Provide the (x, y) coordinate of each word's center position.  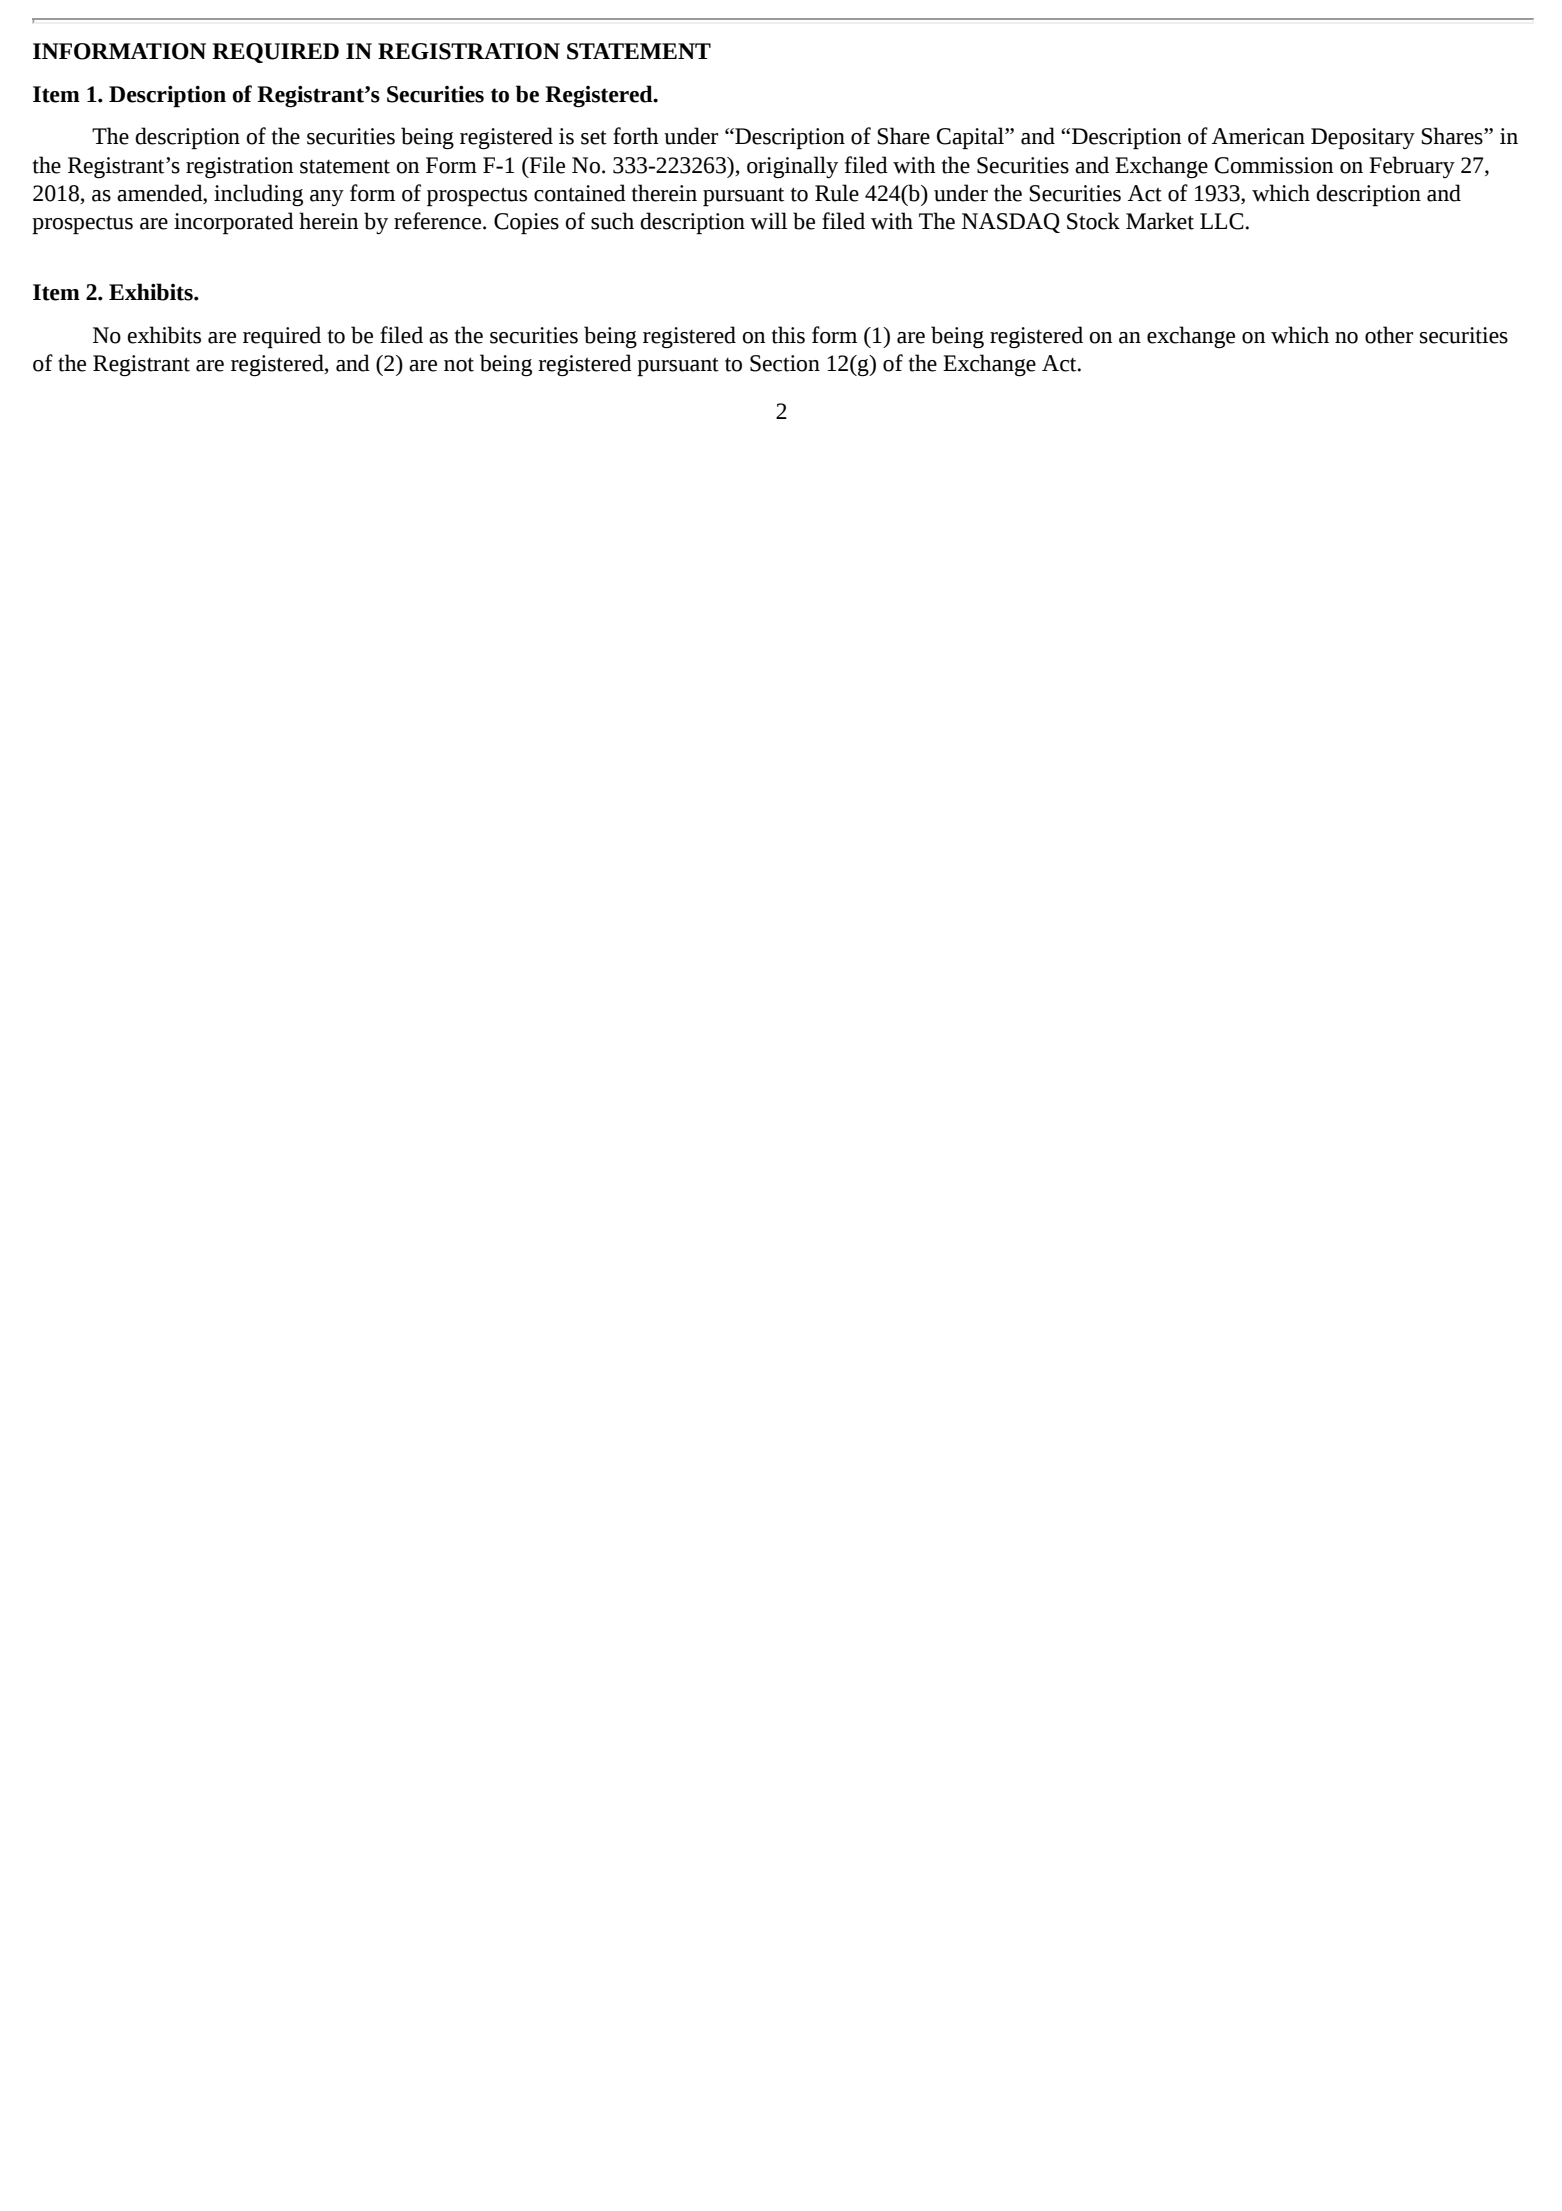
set (594, 138)
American (1258, 136)
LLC (1222, 221)
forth (636, 136)
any (327, 198)
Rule (837, 193)
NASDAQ (1011, 223)
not (459, 364)
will (768, 221)
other (1389, 335)
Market (1160, 221)
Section (785, 363)
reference (439, 221)
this (788, 335)
